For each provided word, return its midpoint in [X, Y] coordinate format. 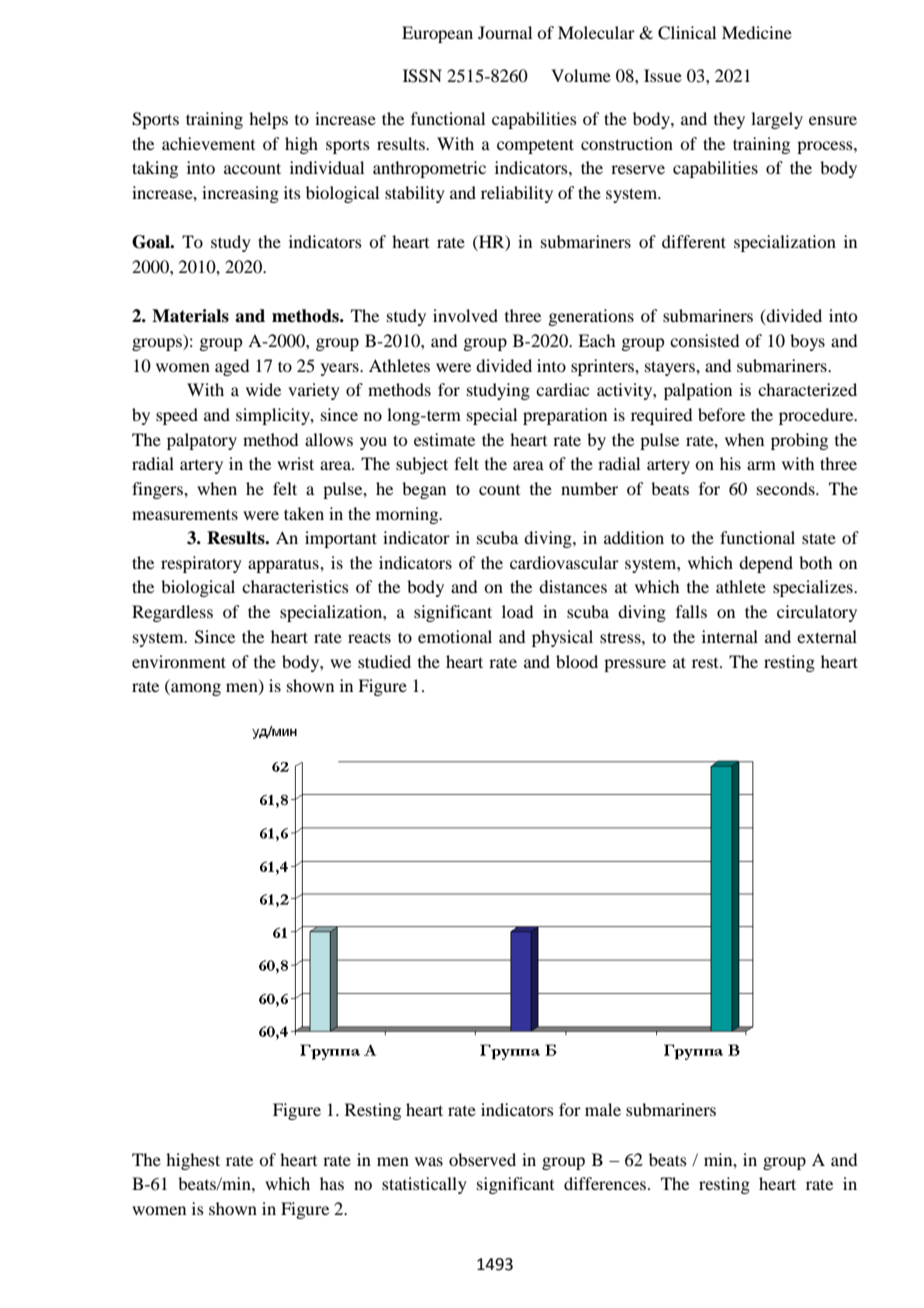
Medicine [757, 32]
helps [268, 120]
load [517, 611]
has [332, 1183]
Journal [505, 32]
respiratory [201, 564]
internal [730, 636]
